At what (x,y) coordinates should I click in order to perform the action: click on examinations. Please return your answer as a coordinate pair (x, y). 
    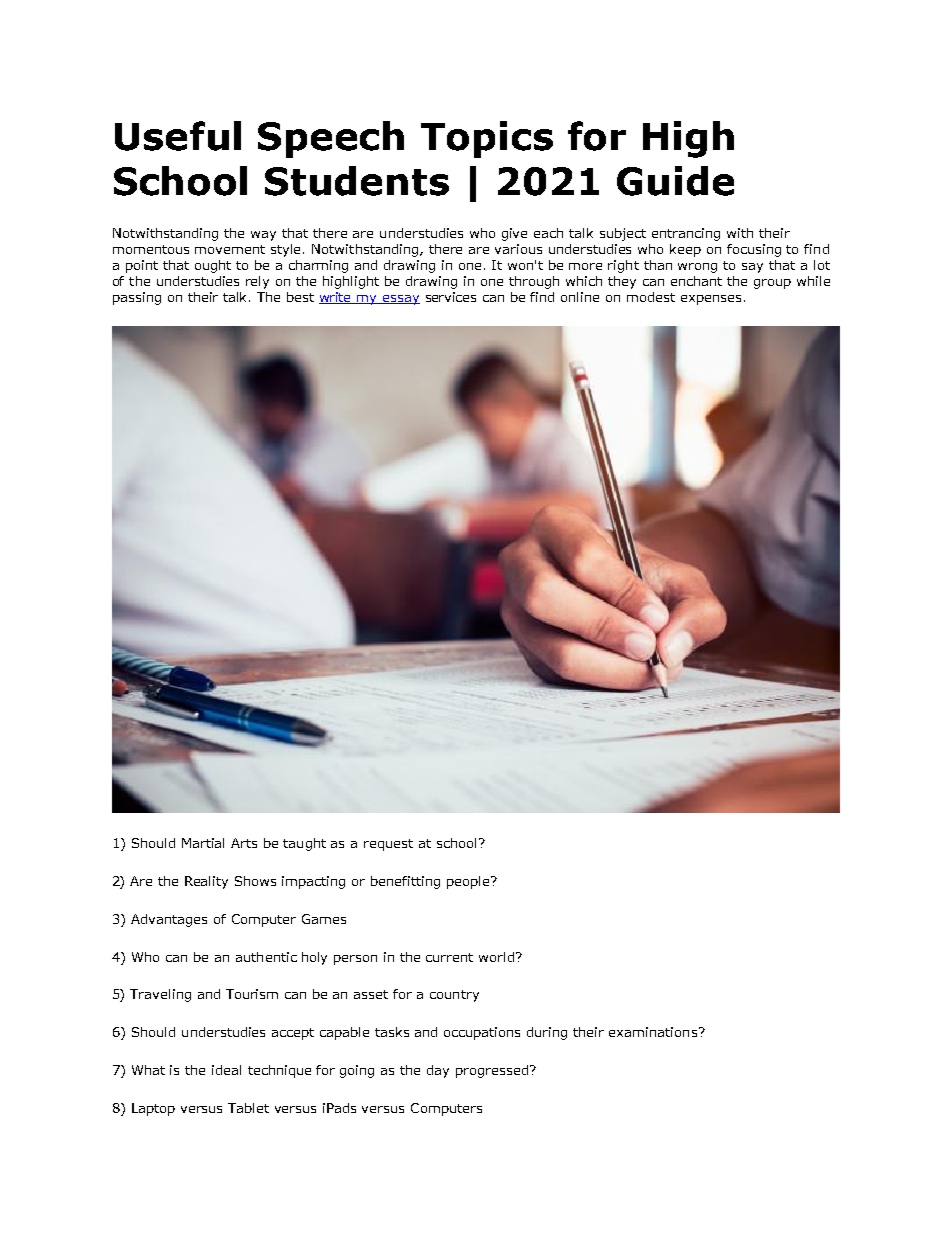
    Looking at the image, I should click on (654, 1032).
